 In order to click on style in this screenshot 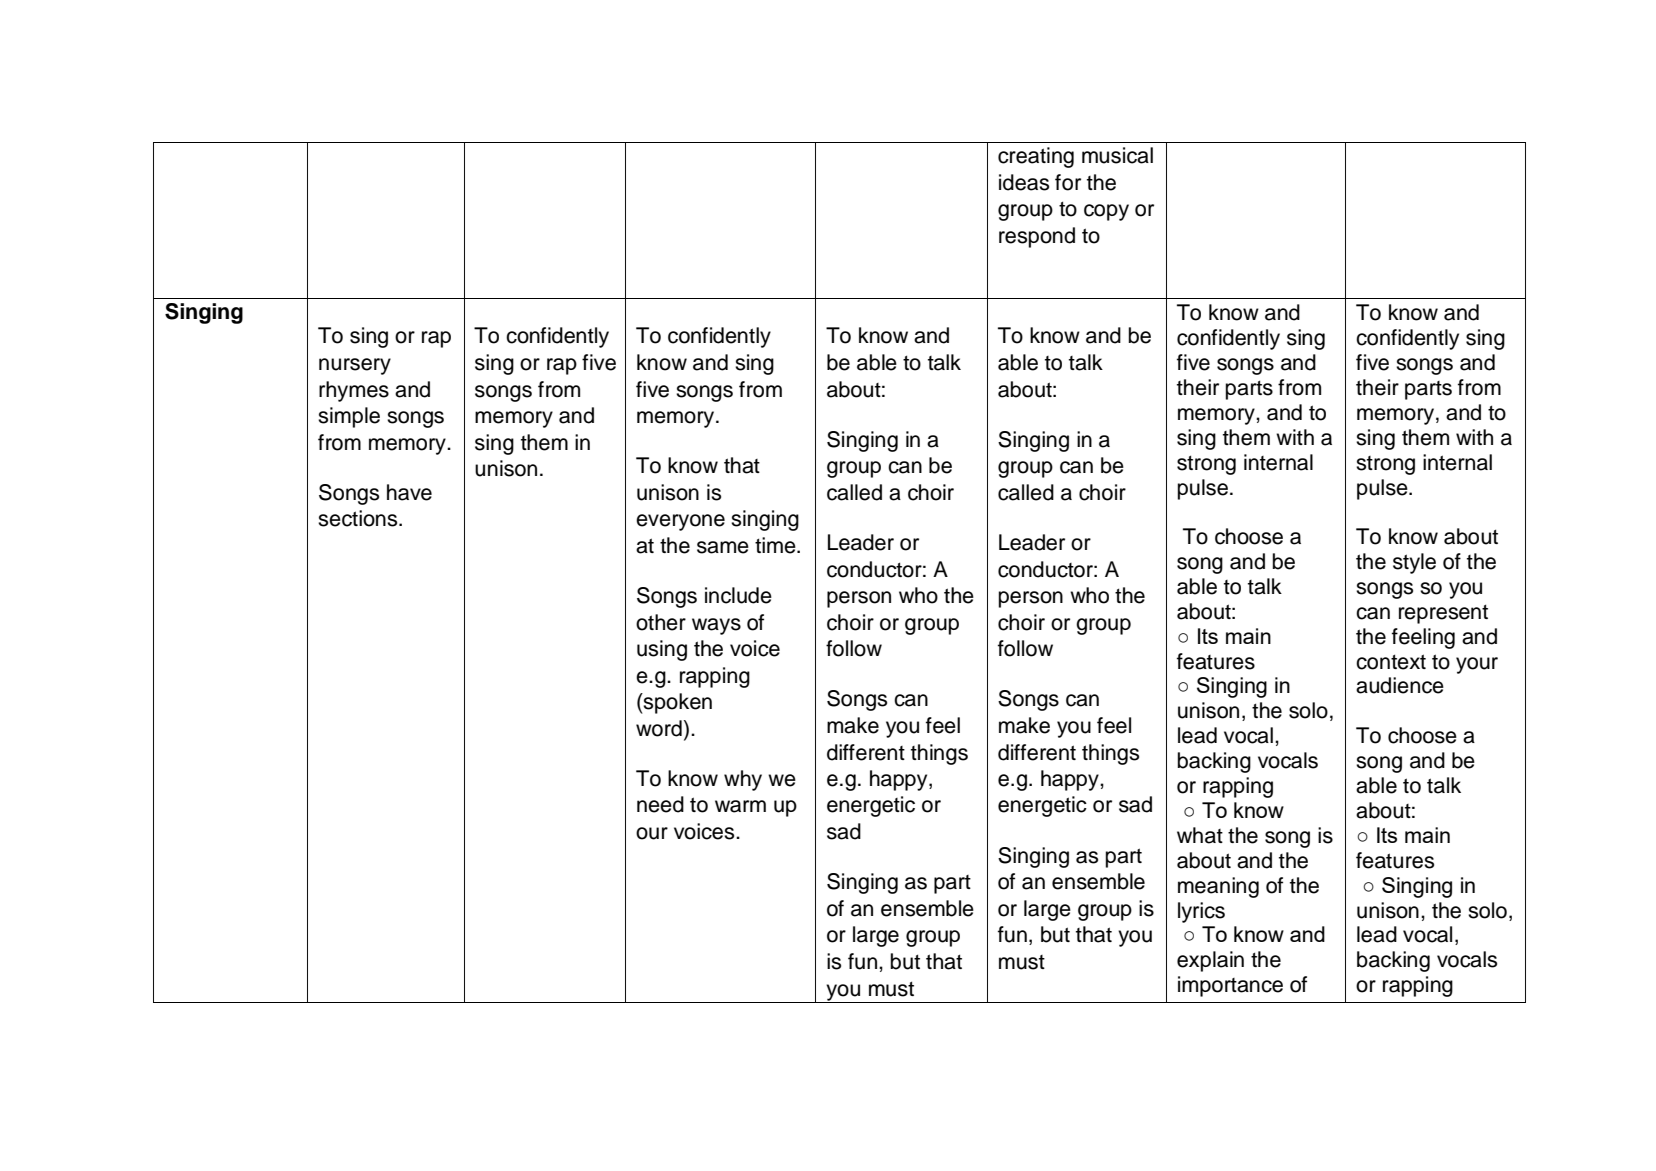, I will do `click(1414, 563)`.
